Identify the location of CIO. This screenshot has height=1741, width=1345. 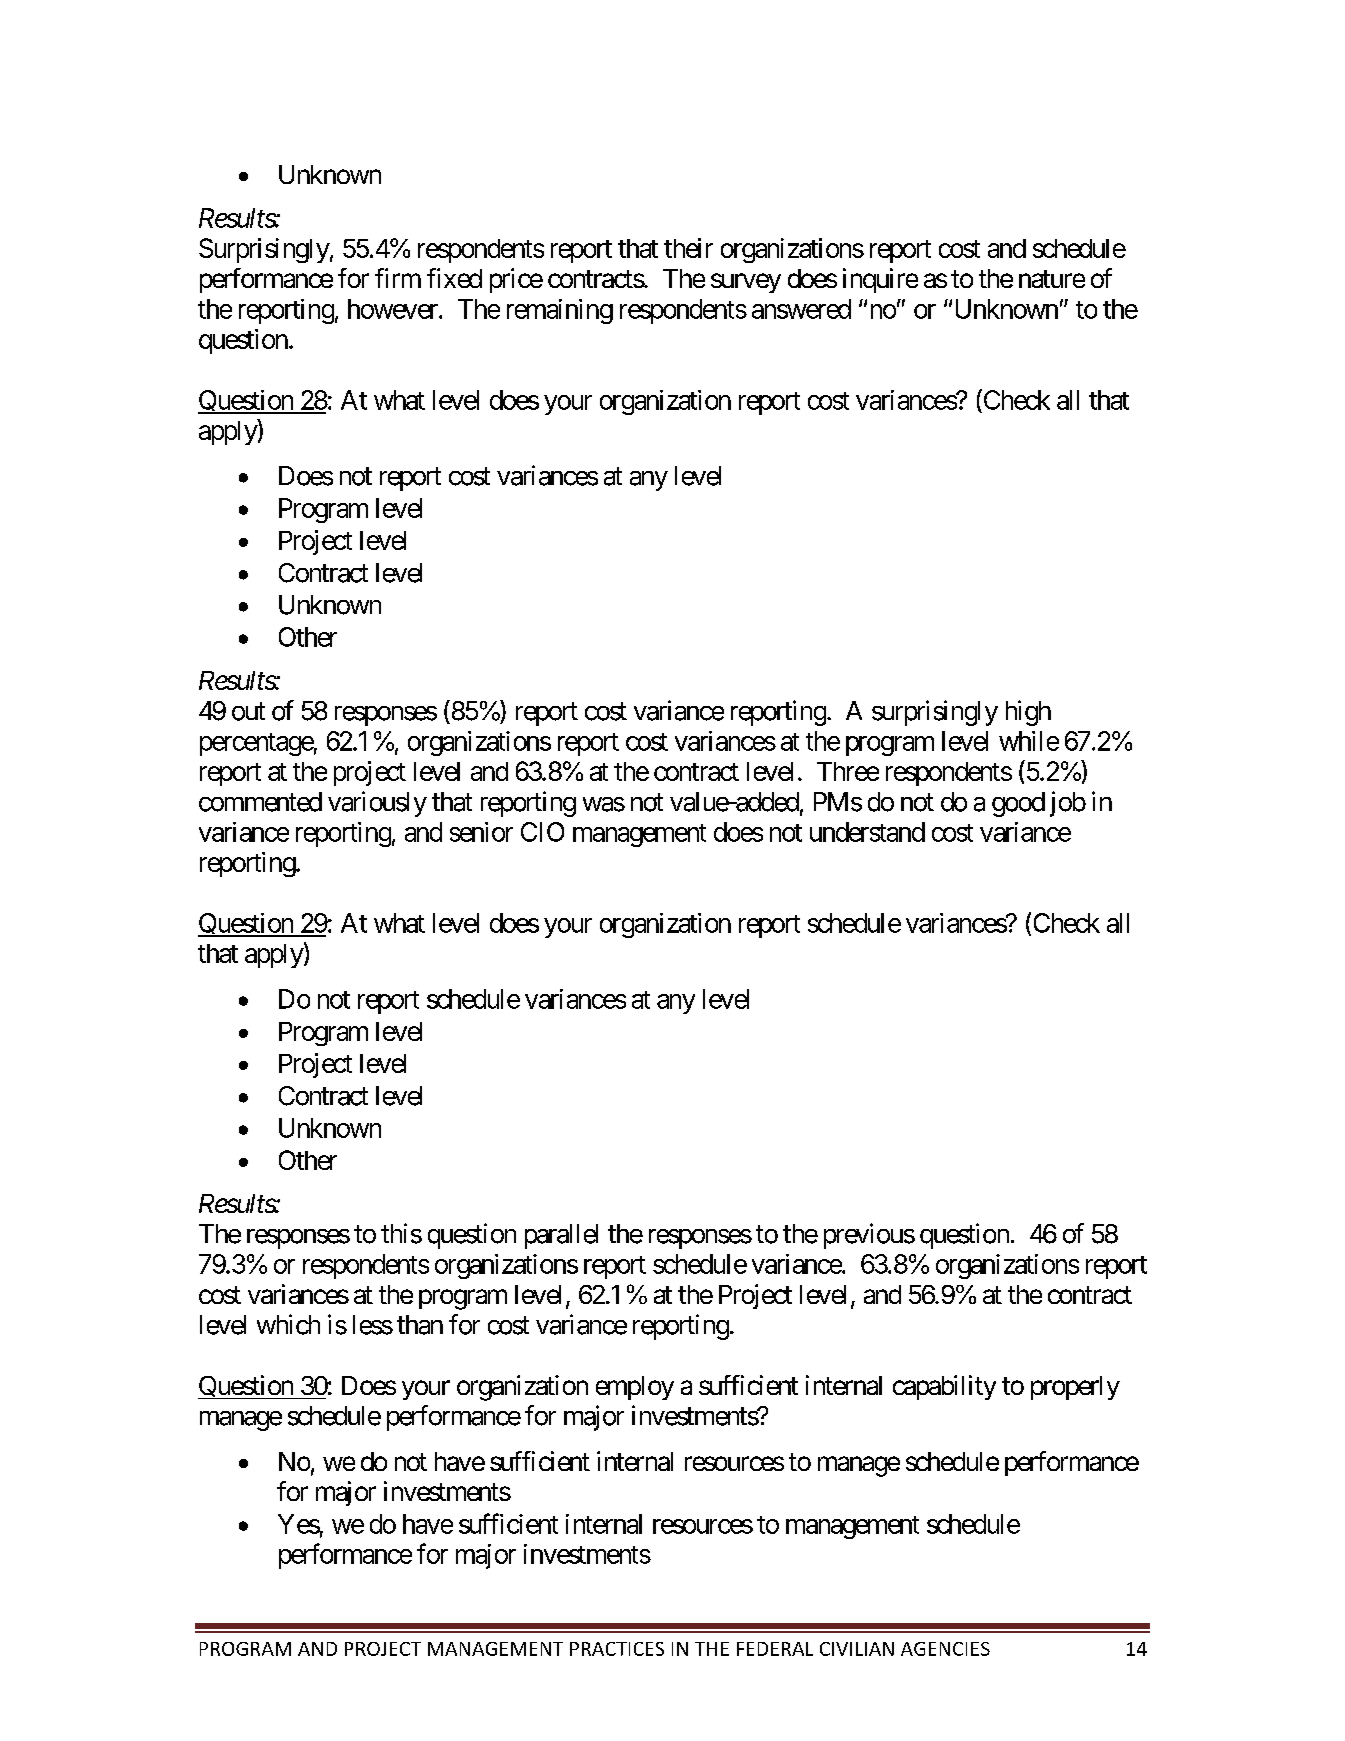
(542, 832).
